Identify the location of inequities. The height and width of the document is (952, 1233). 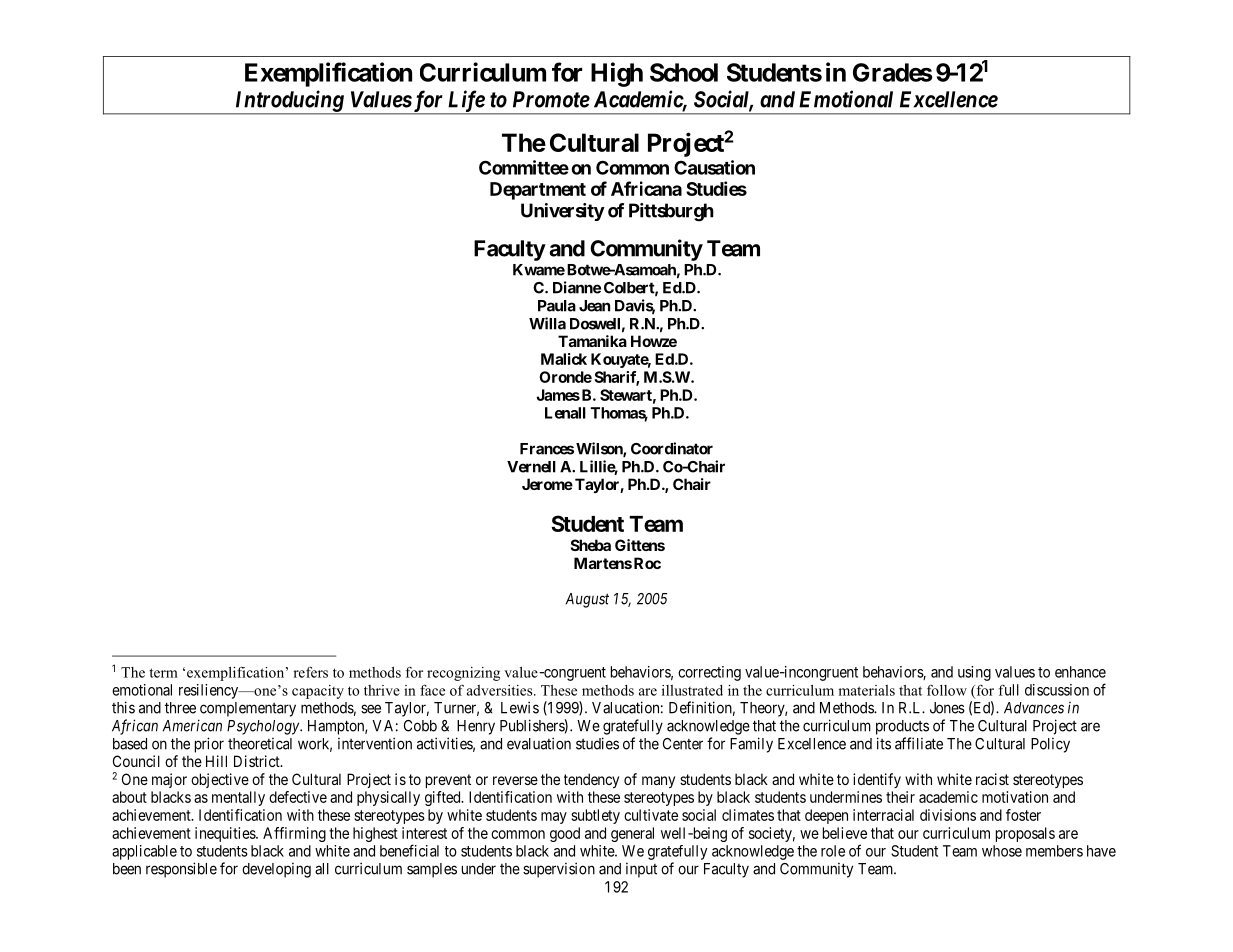
(226, 834).
